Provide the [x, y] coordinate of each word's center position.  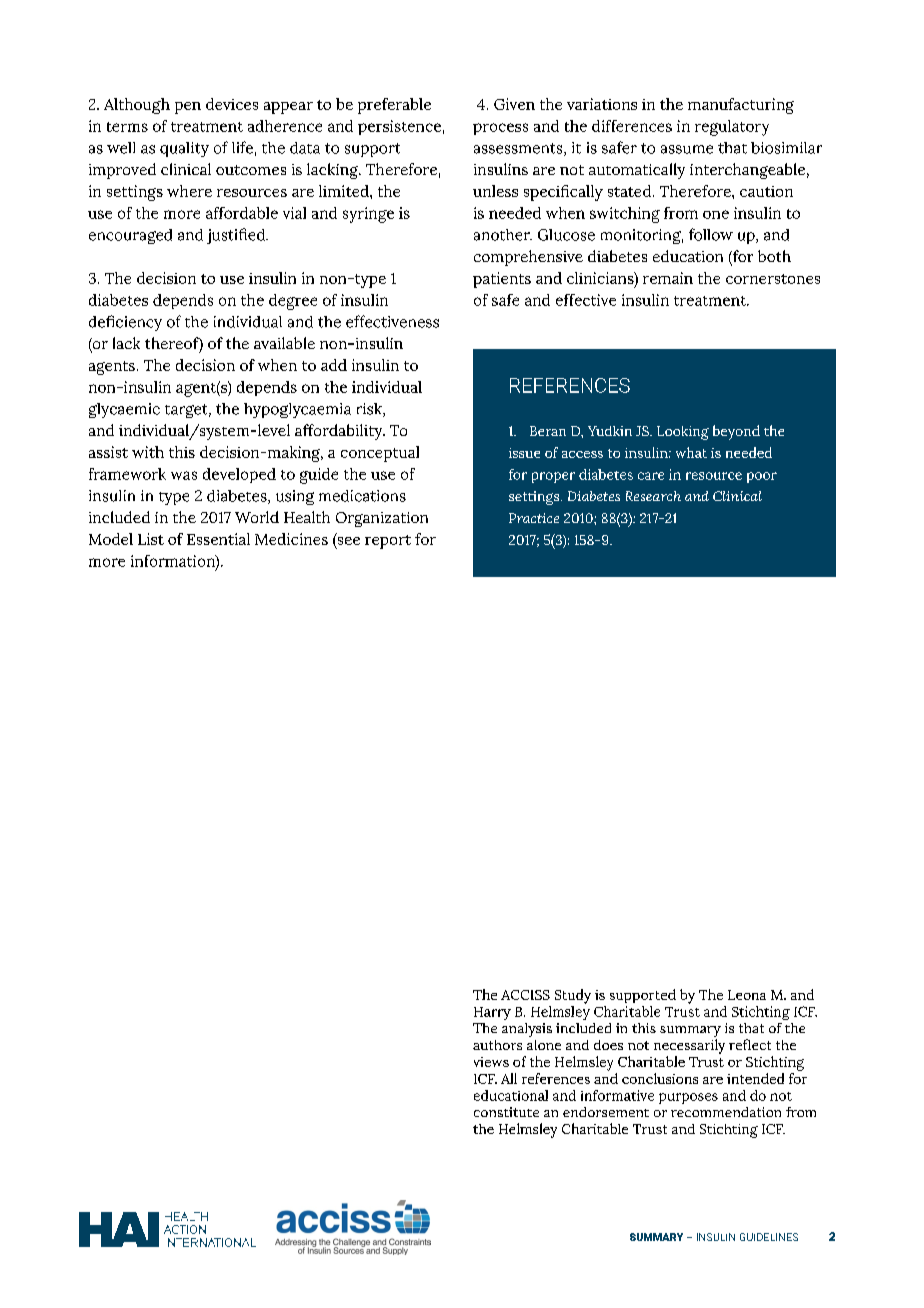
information [174, 562]
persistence [399, 127]
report [388, 542]
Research [653, 496]
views [491, 1062]
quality [184, 149]
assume [687, 149]
